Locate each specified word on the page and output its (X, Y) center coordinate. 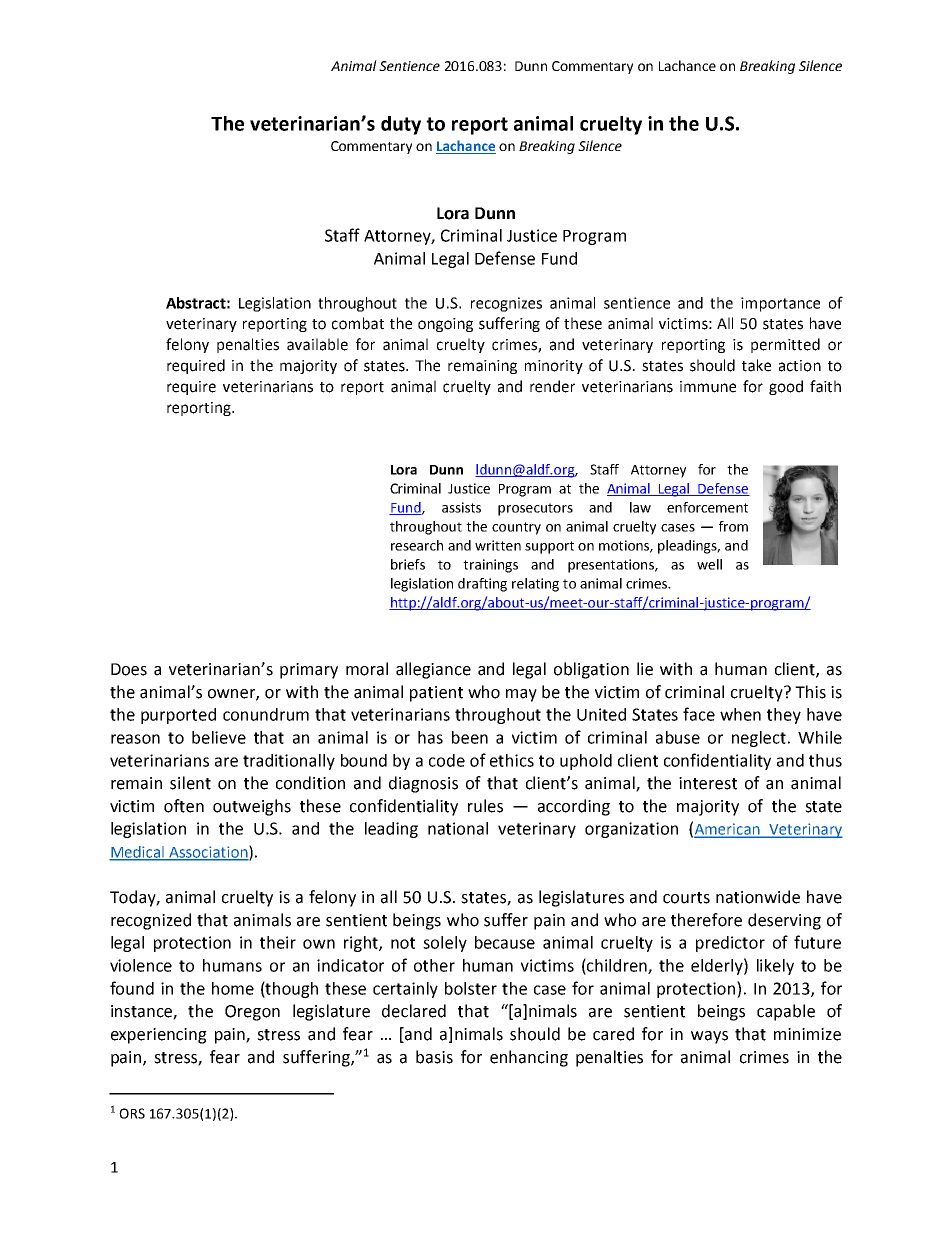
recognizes (506, 304)
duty (401, 125)
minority (554, 367)
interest (708, 783)
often (184, 806)
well (709, 564)
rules (485, 806)
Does (129, 669)
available (317, 344)
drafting (482, 585)
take (756, 365)
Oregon (252, 1013)
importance (780, 304)
